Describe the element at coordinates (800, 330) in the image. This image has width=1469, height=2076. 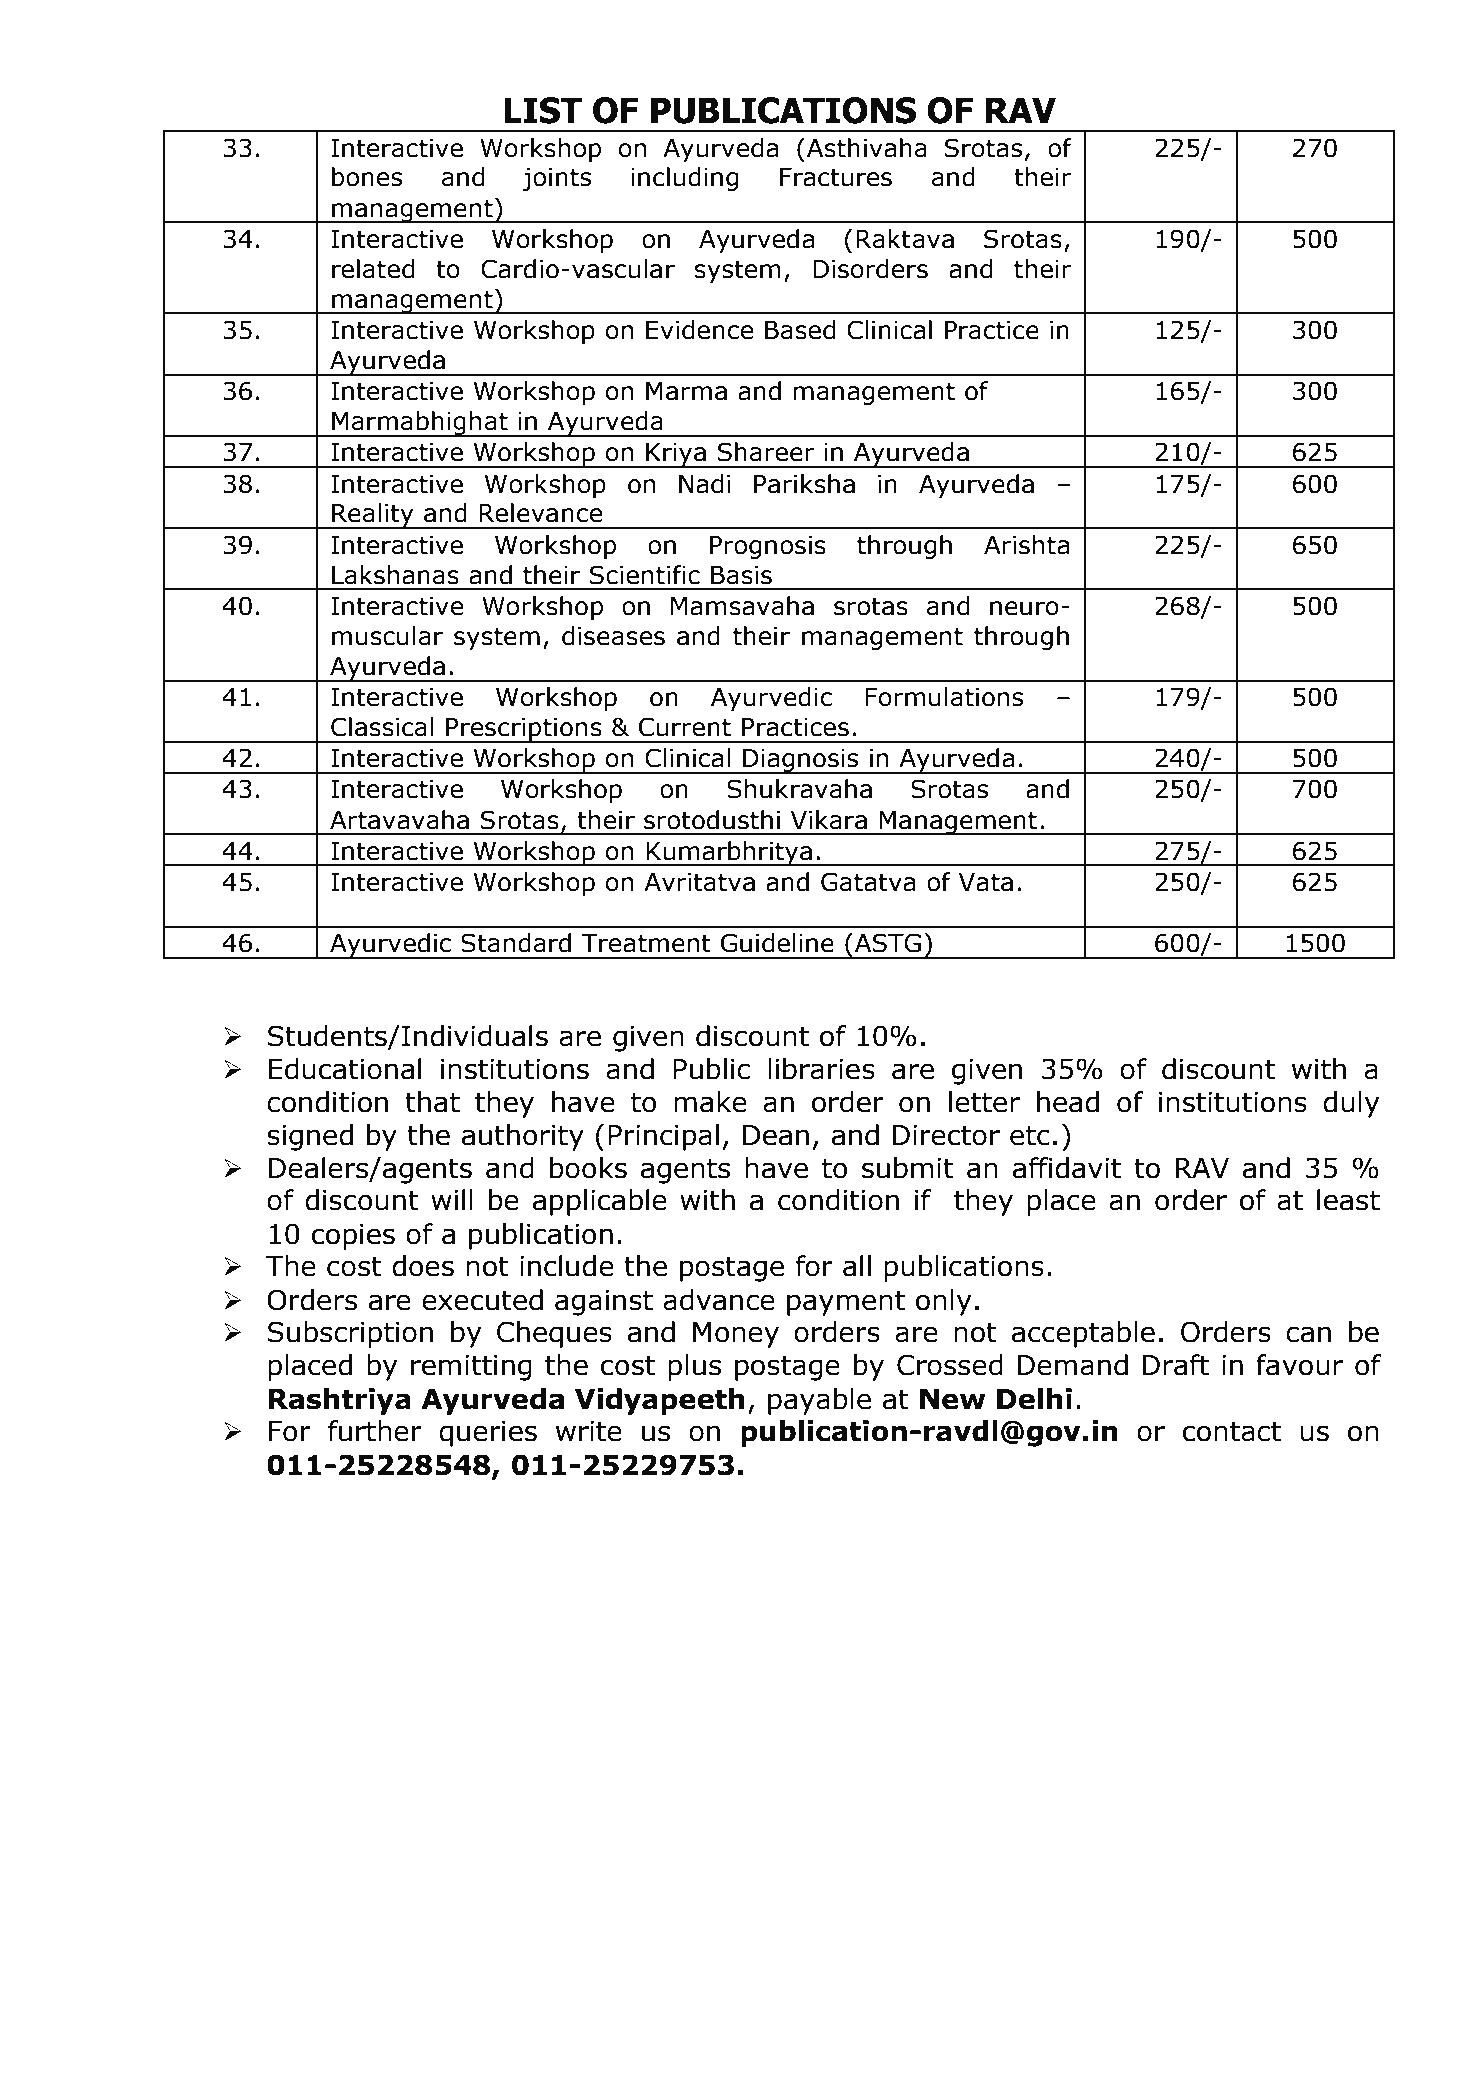
I see `Based` at that location.
